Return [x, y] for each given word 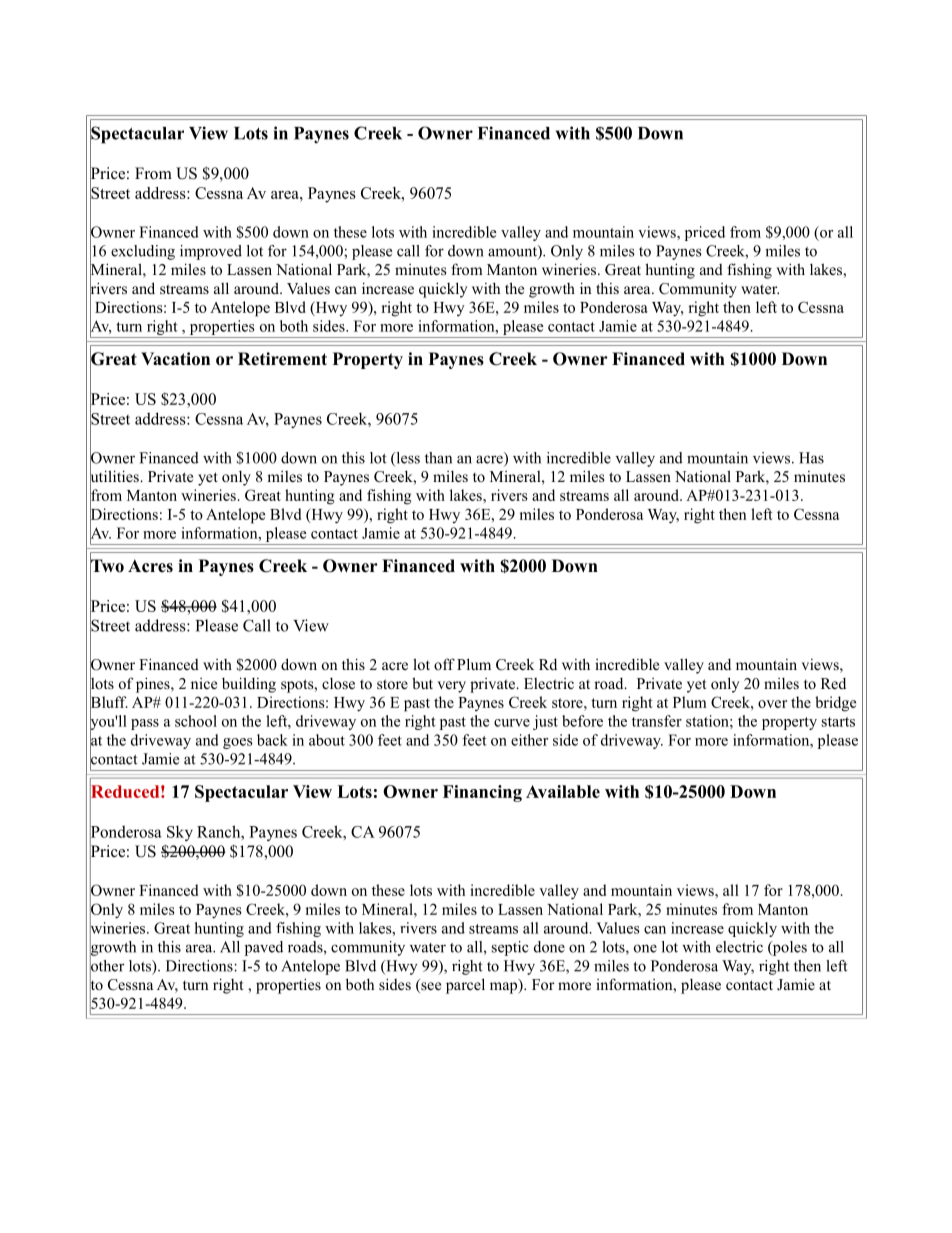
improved [211, 252]
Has [811, 458]
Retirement [282, 359]
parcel [465, 986]
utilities [115, 476]
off [444, 664]
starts [838, 722]
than [438, 458]
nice [204, 683]
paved [264, 948]
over [772, 704]
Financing [482, 793]
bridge [835, 704]
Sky [180, 833]
